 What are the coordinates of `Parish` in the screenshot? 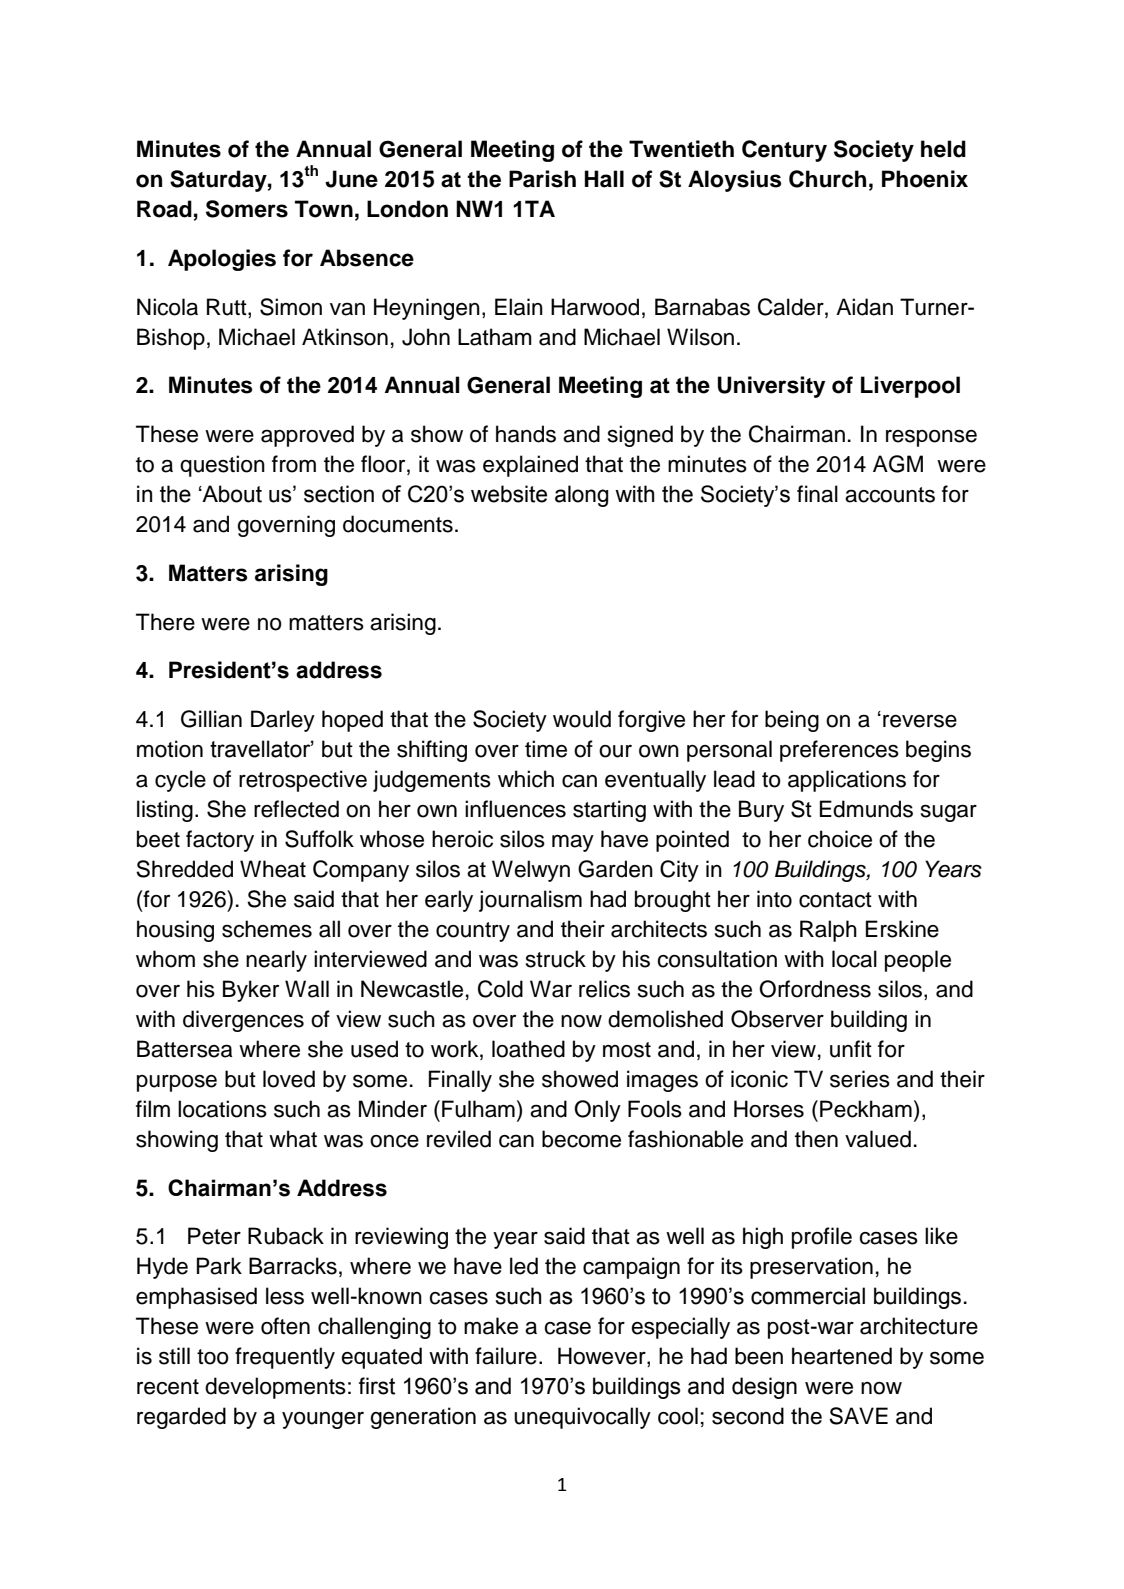 It's located at (542, 179).
